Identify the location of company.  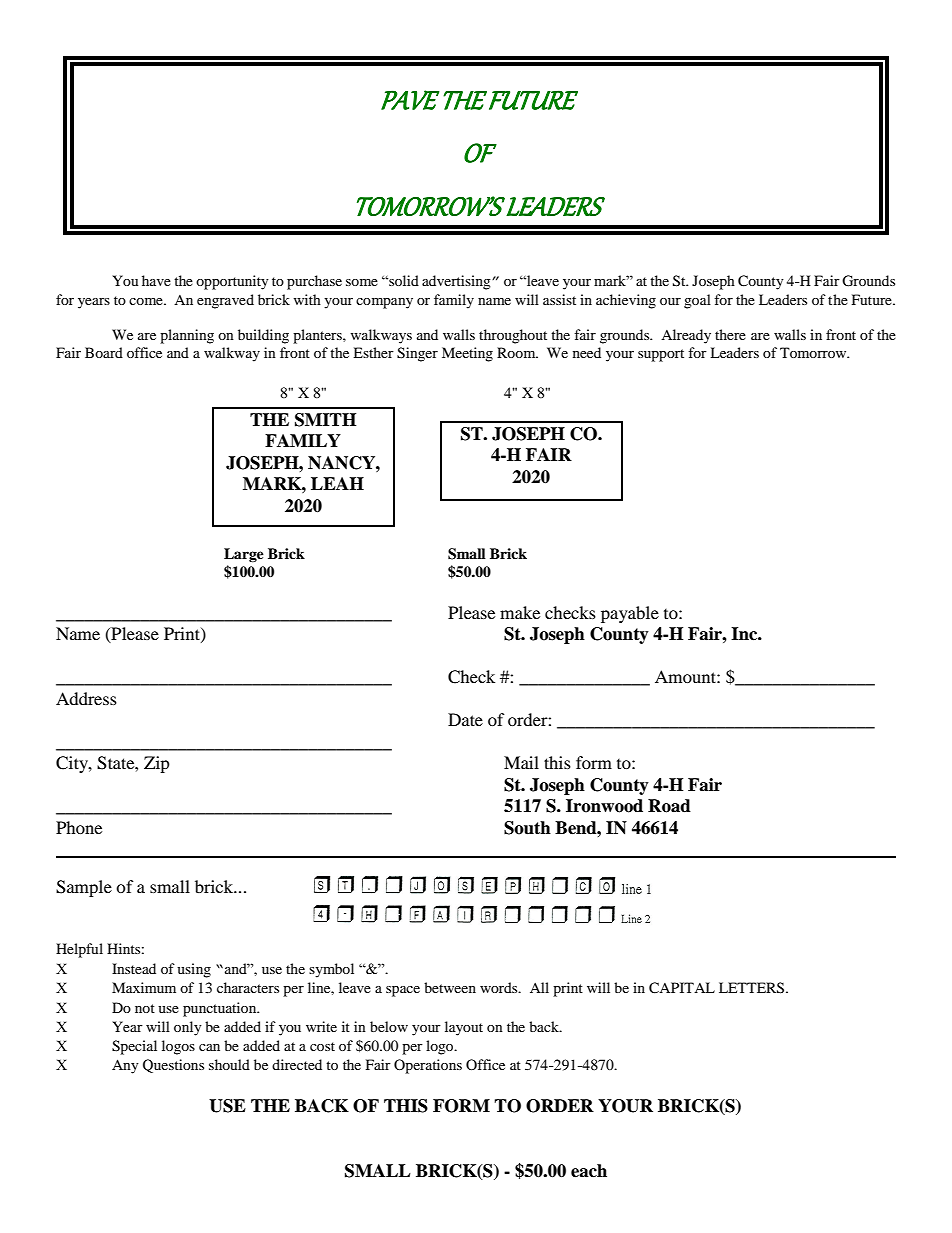
(384, 303).
